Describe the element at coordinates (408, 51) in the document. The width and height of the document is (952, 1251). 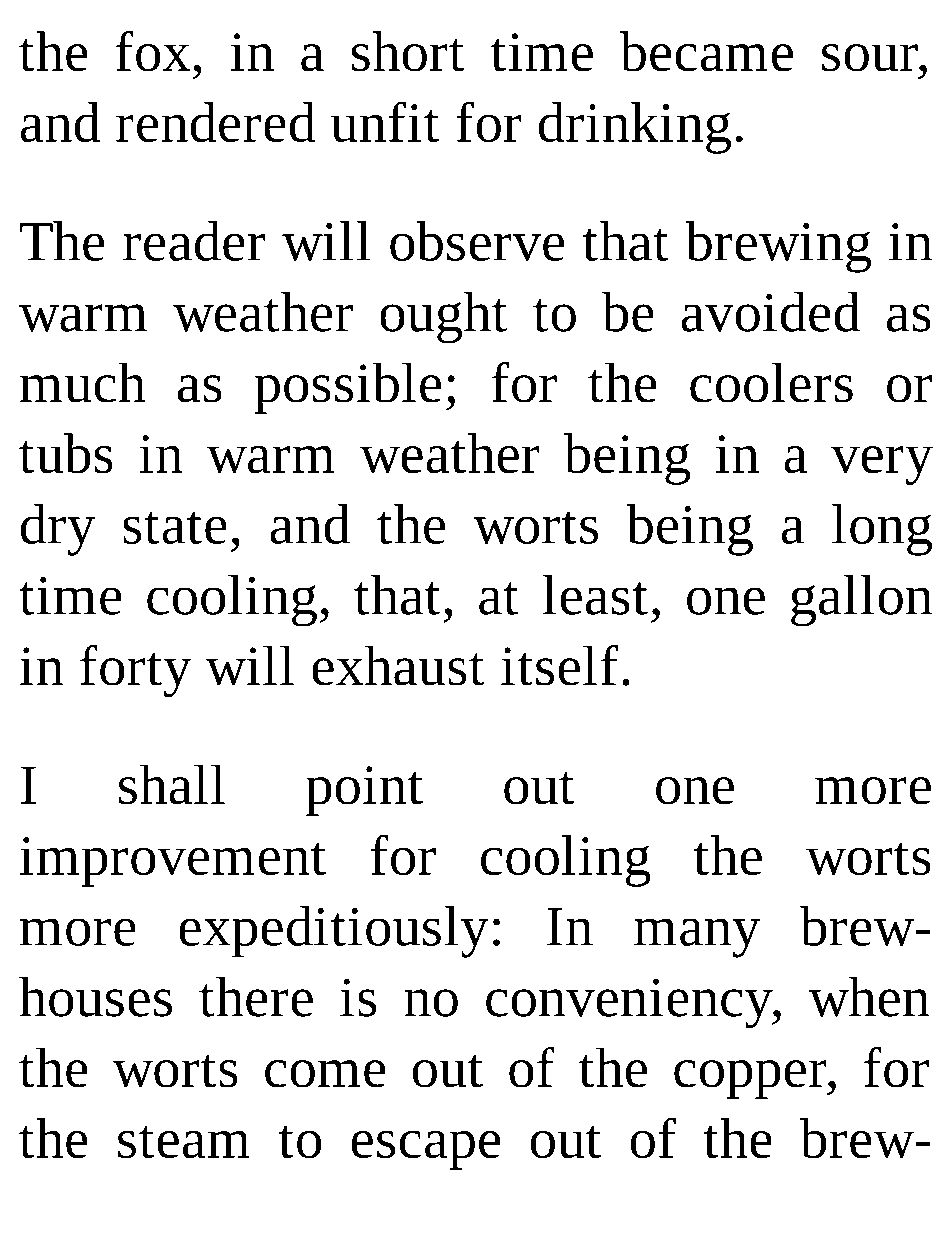
I see `short` at that location.
